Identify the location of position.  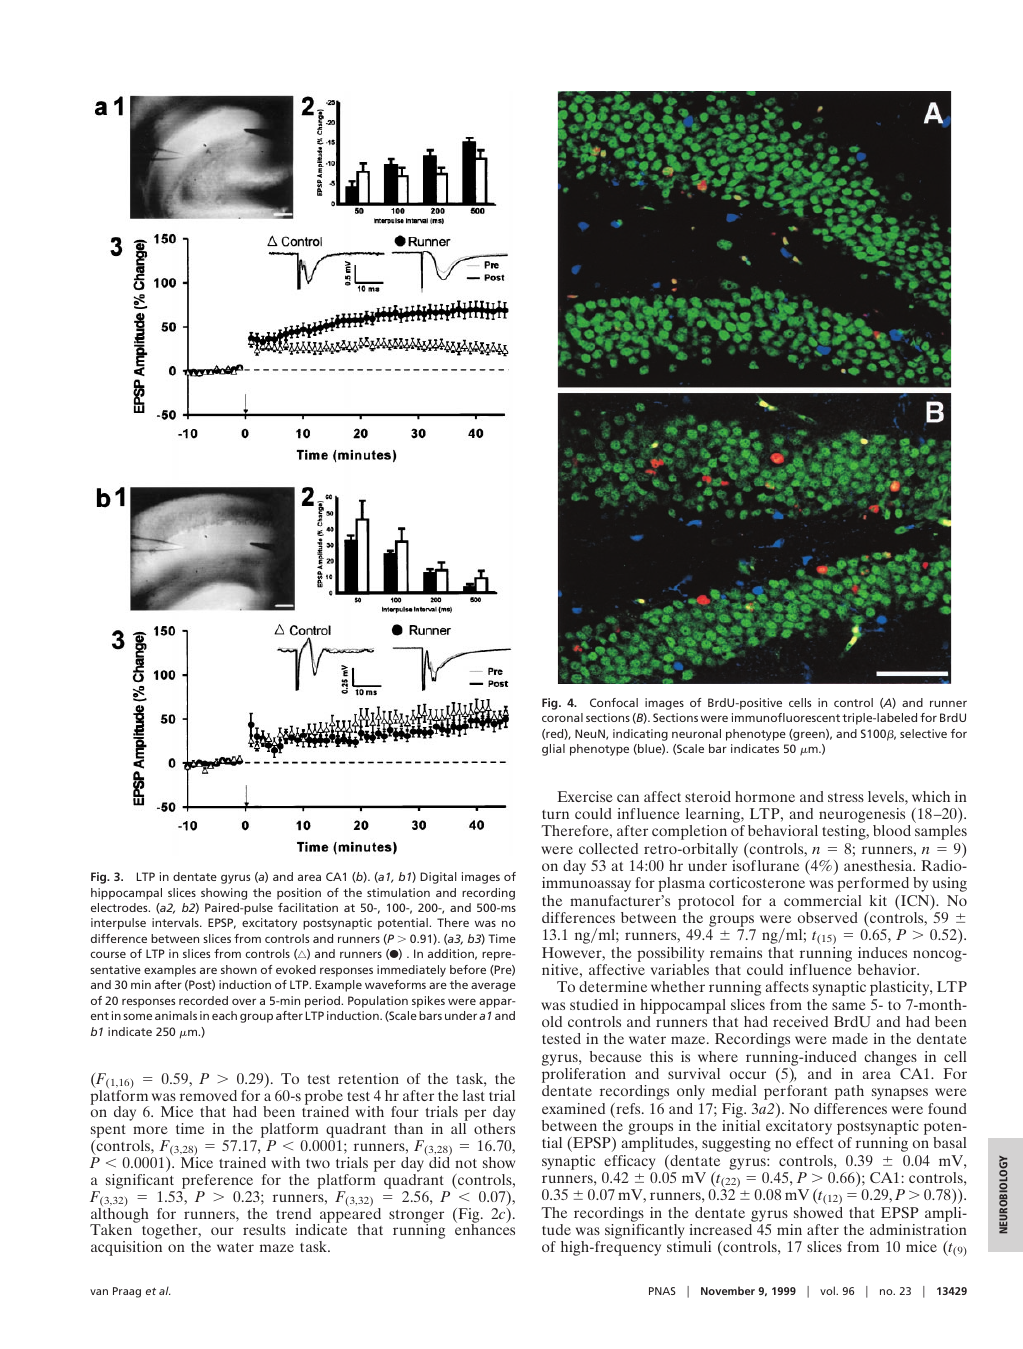
(299, 894).
